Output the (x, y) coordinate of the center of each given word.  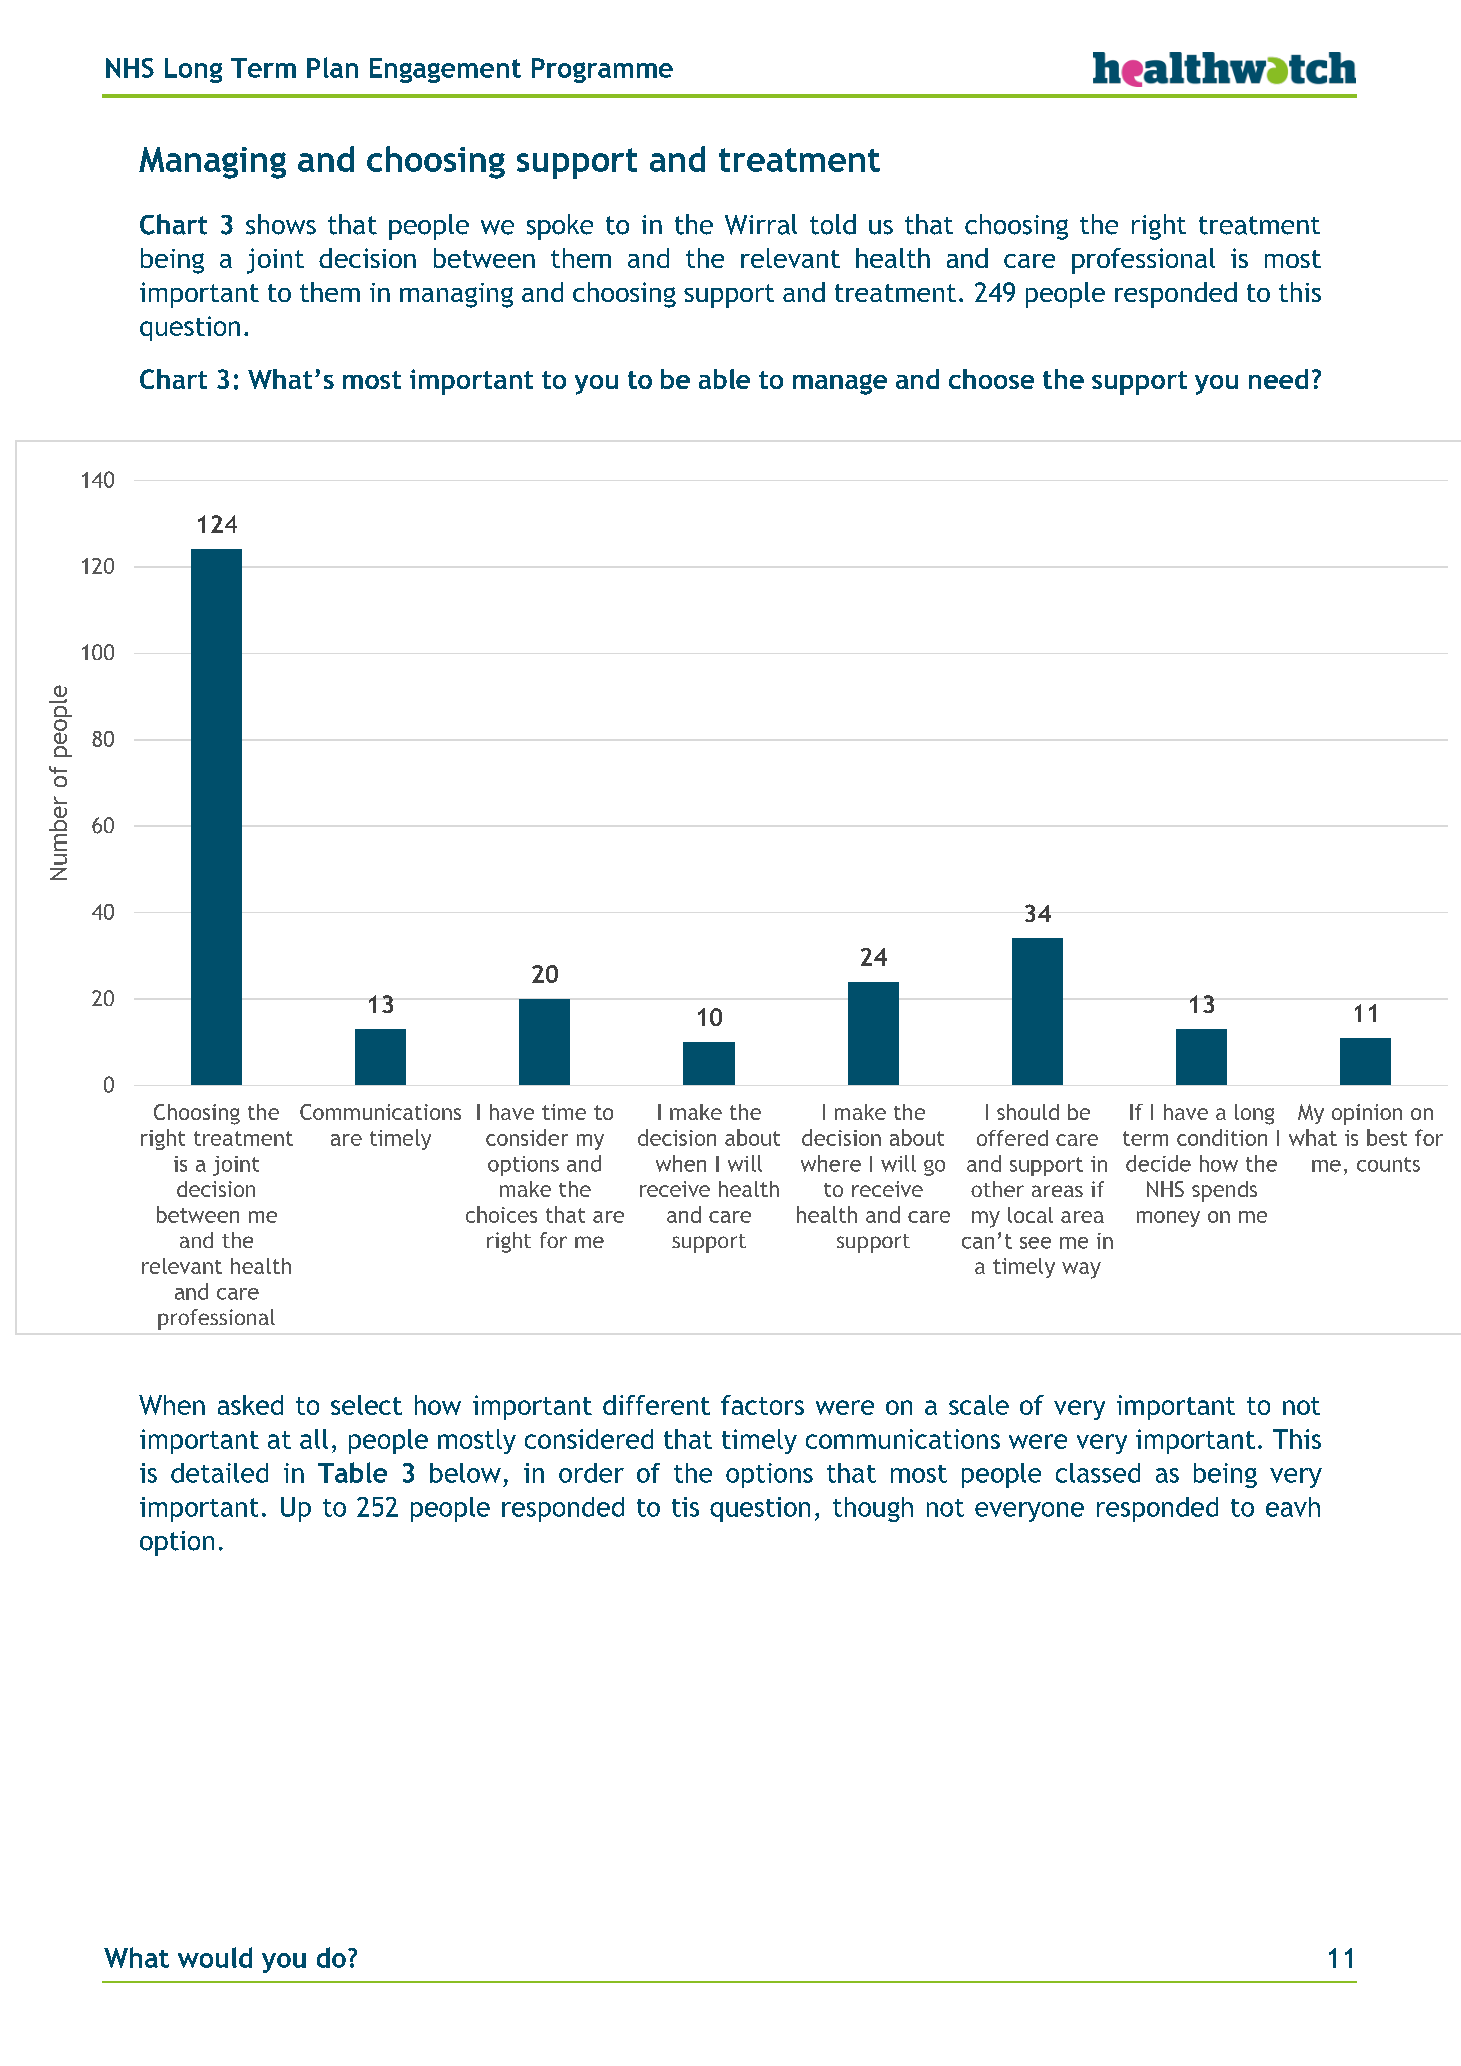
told (833, 224)
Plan (332, 67)
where (831, 1163)
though (873, 1509)
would (215, 1957)
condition (1222, 1137)
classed (1098, 1473)
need (1278, 379)
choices (501, 1214)
